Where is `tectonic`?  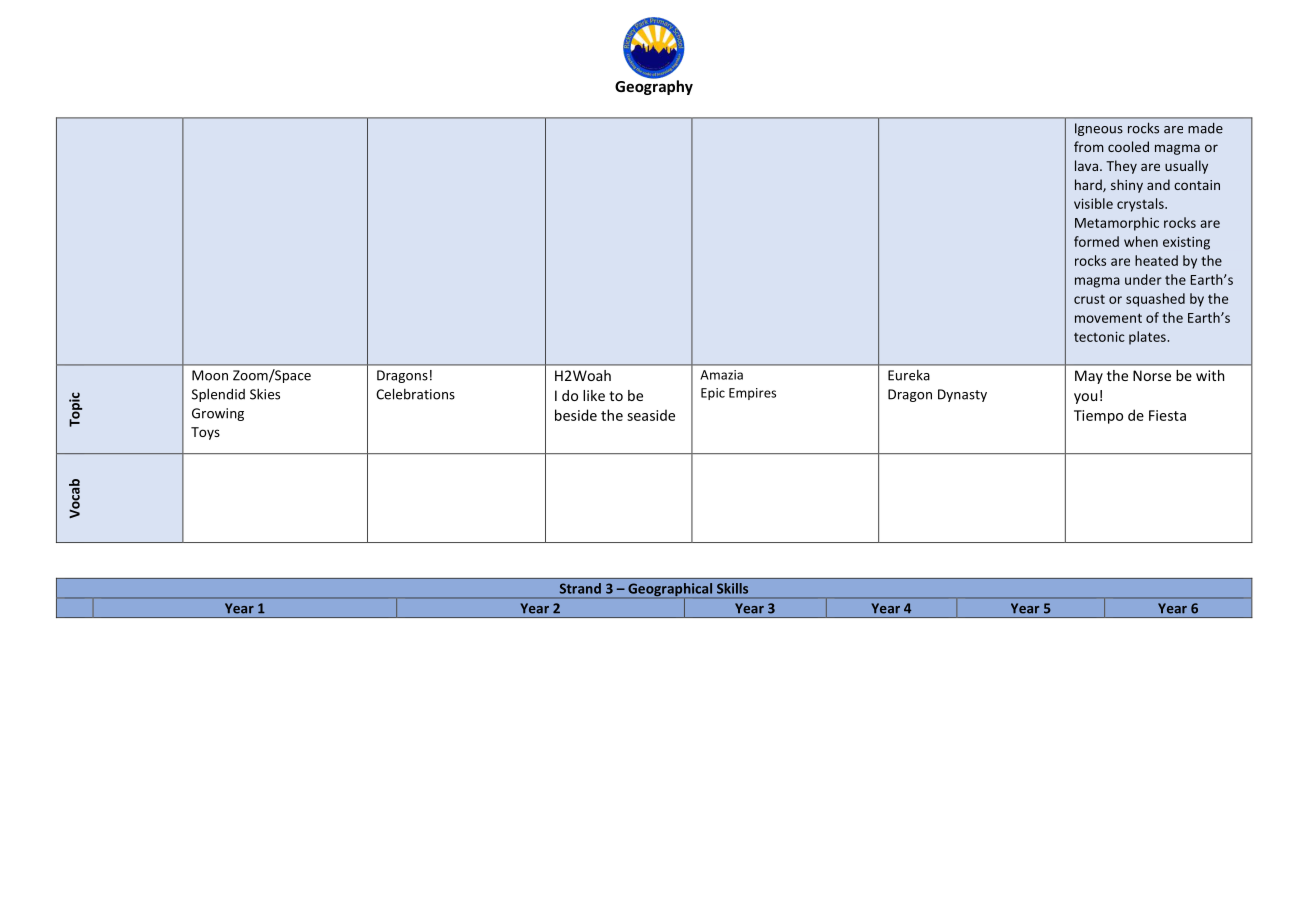 tectonic is located at coordinates (1099, 336).
